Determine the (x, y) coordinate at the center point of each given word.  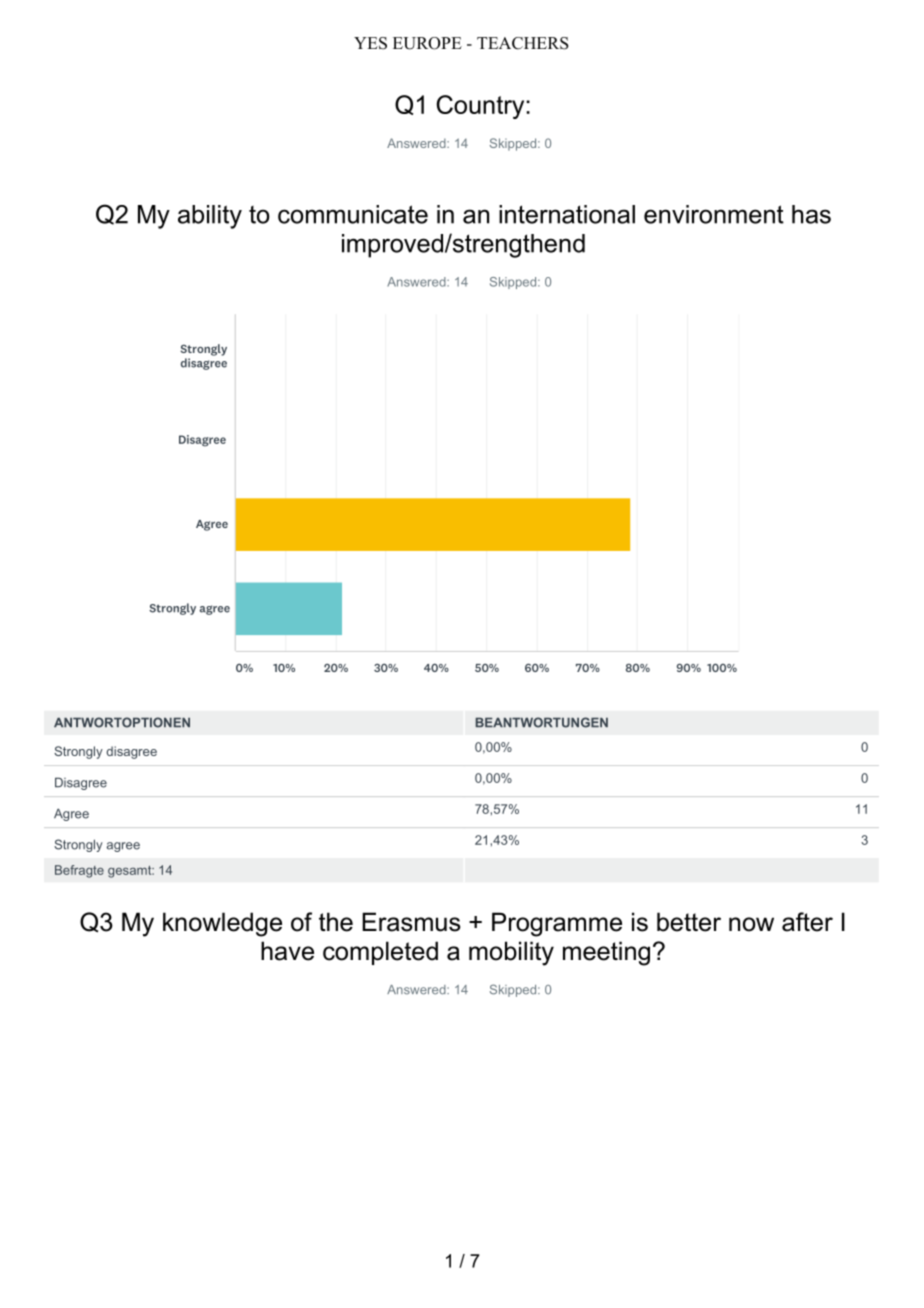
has (811, 214)
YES (370, 43)
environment (714, 214)
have (287, 951)
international (567, 214)
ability (210, 217)
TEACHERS (522, 43)
